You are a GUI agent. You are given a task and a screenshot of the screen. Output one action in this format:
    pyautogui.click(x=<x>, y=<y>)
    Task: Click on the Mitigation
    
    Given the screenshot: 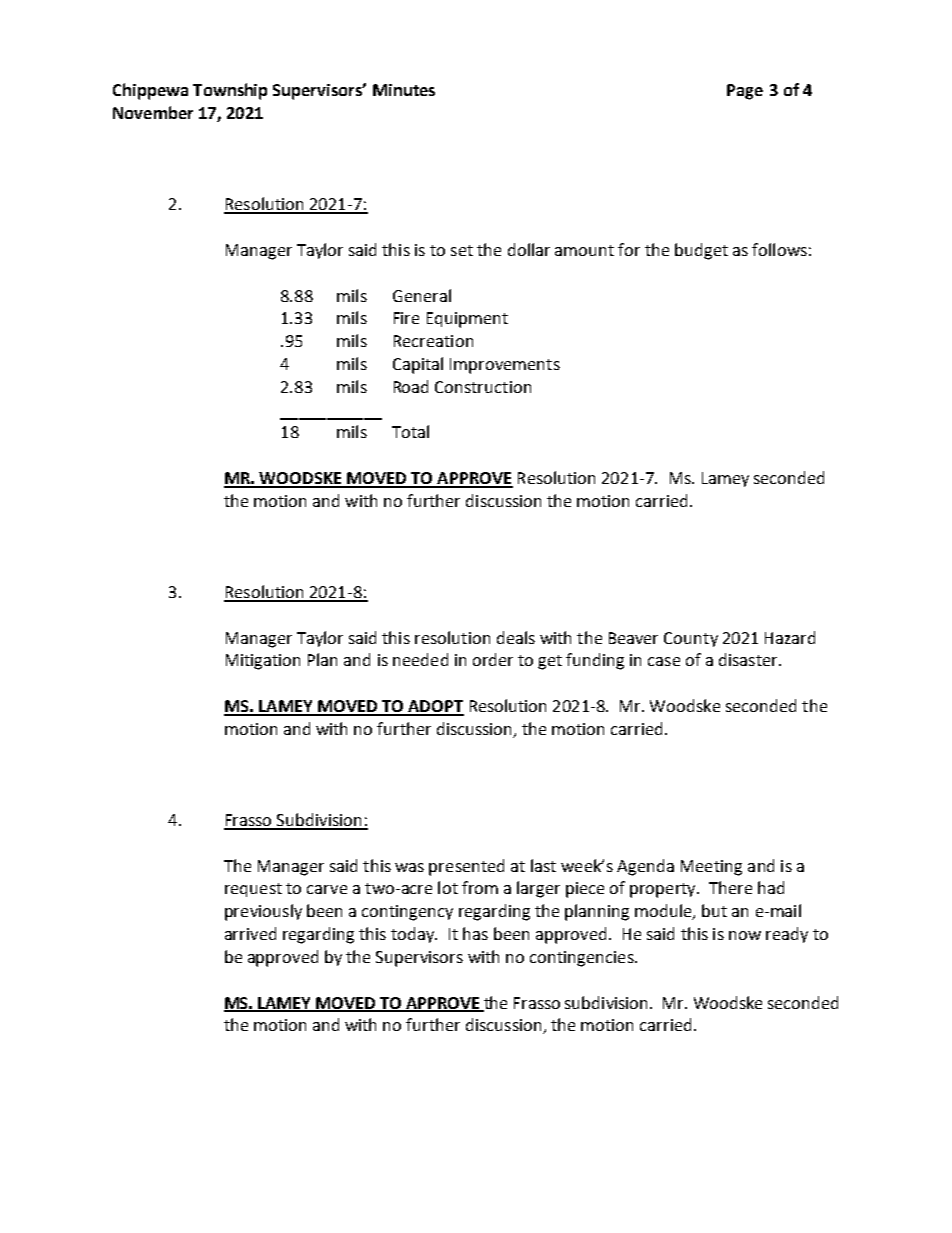 What is the action you would take?
    pyautogui.click(x=263, y=662)
